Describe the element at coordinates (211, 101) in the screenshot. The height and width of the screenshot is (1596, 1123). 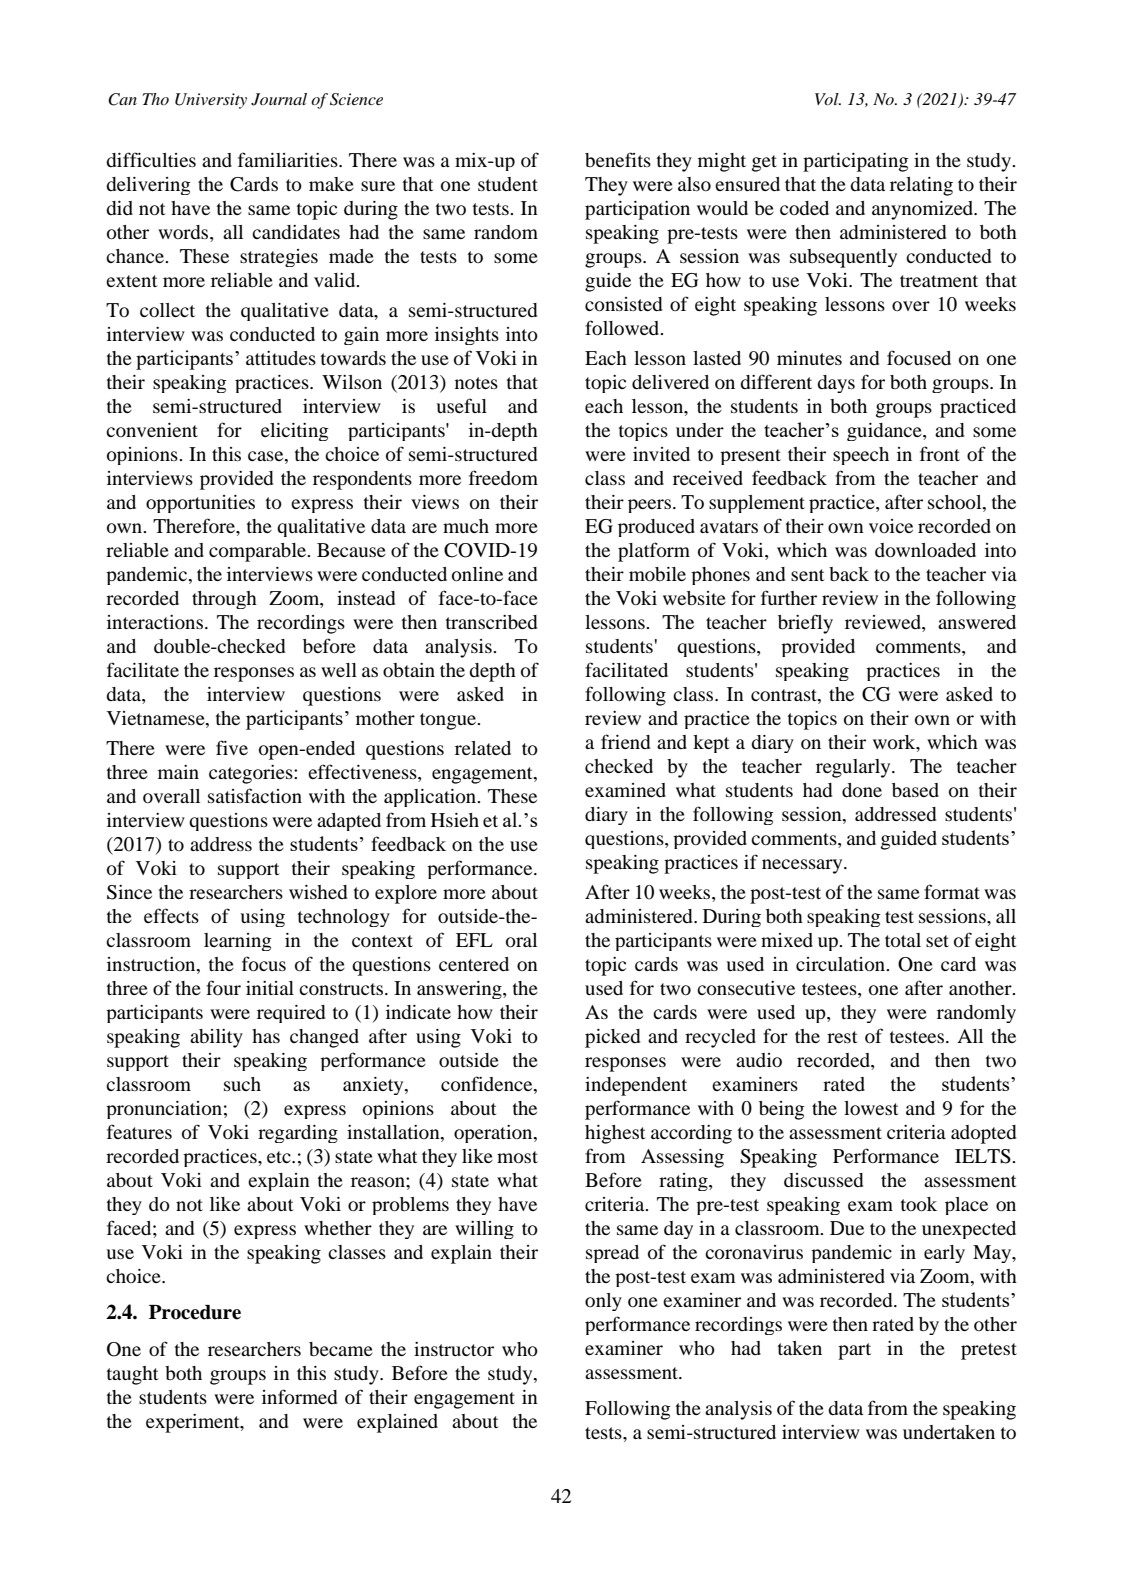
I see `University` at that location.
